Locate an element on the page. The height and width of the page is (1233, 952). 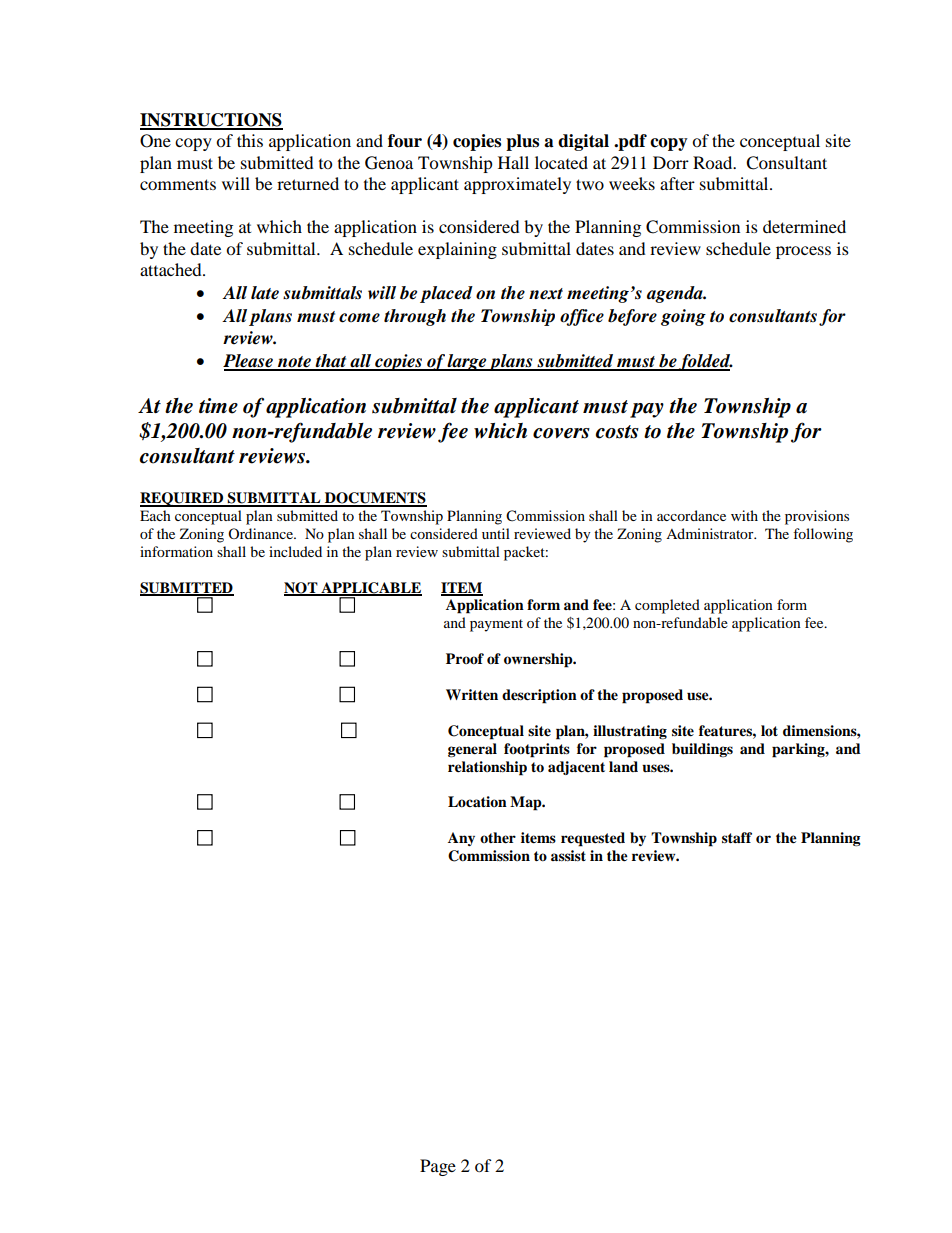
Page is located at coordinates (438, 1167).
